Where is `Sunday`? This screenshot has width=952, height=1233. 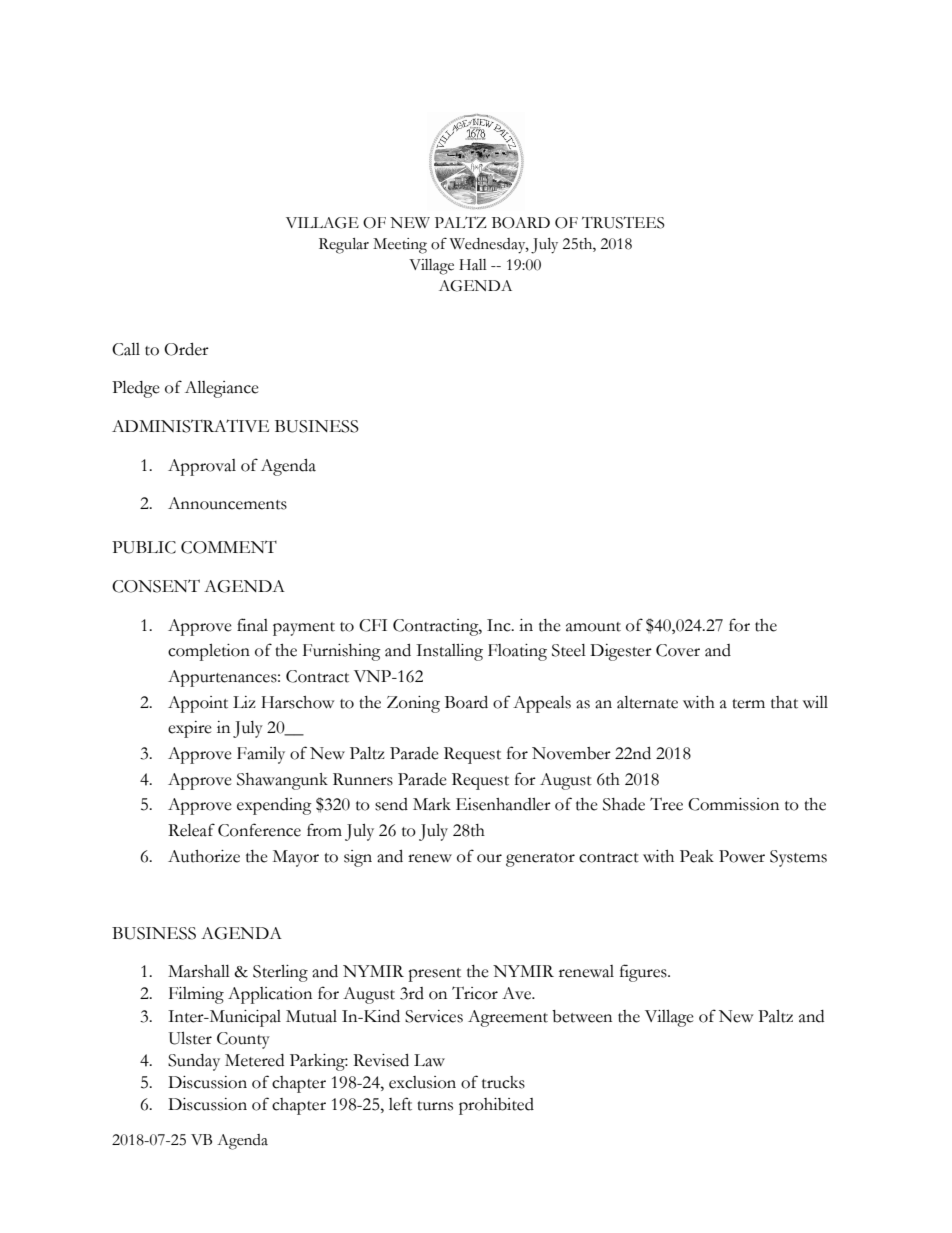
Sunday is located at coordinates (194, 1062).
